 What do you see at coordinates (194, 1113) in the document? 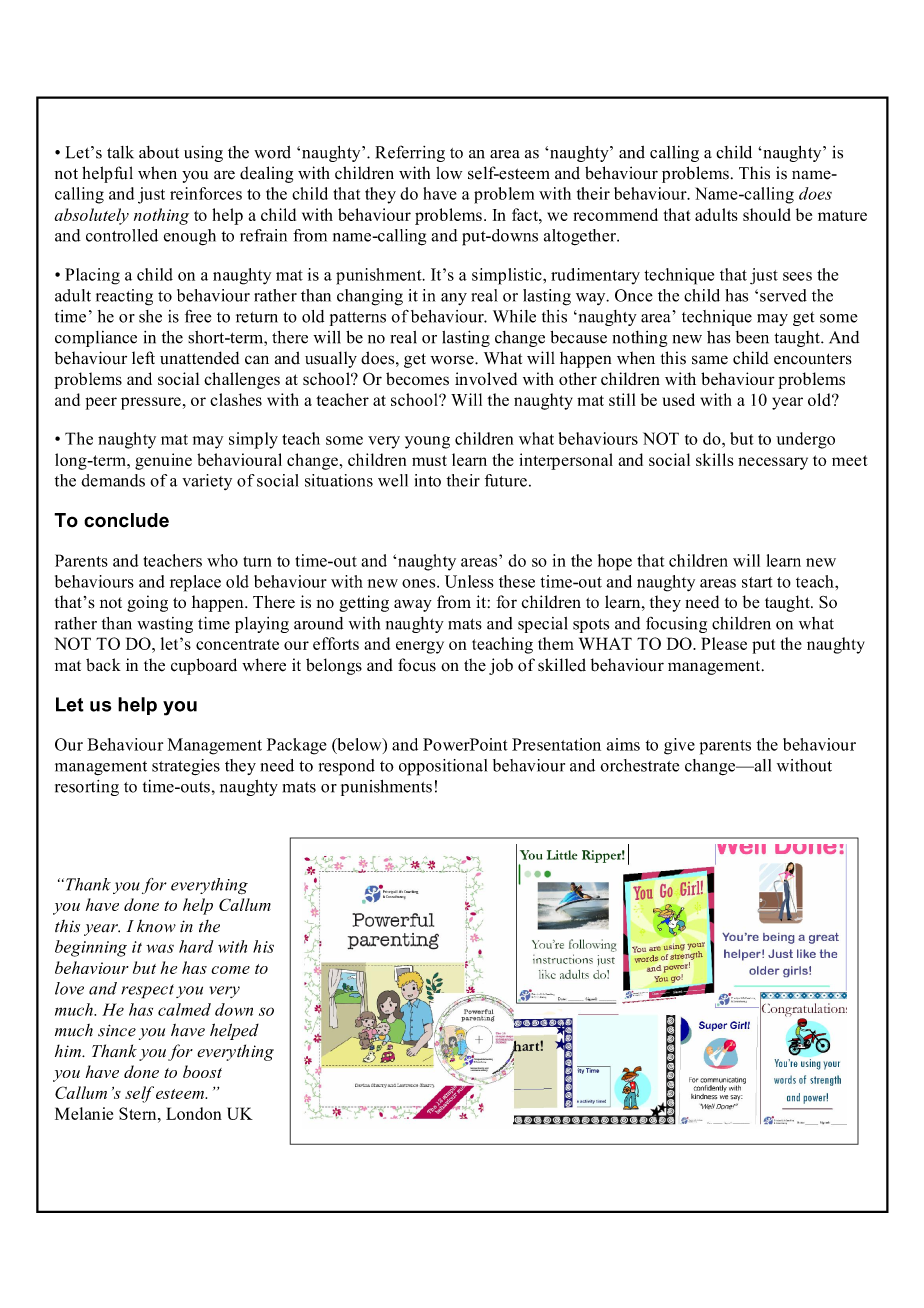
I see `London` at bounding box center [194, 1113].
